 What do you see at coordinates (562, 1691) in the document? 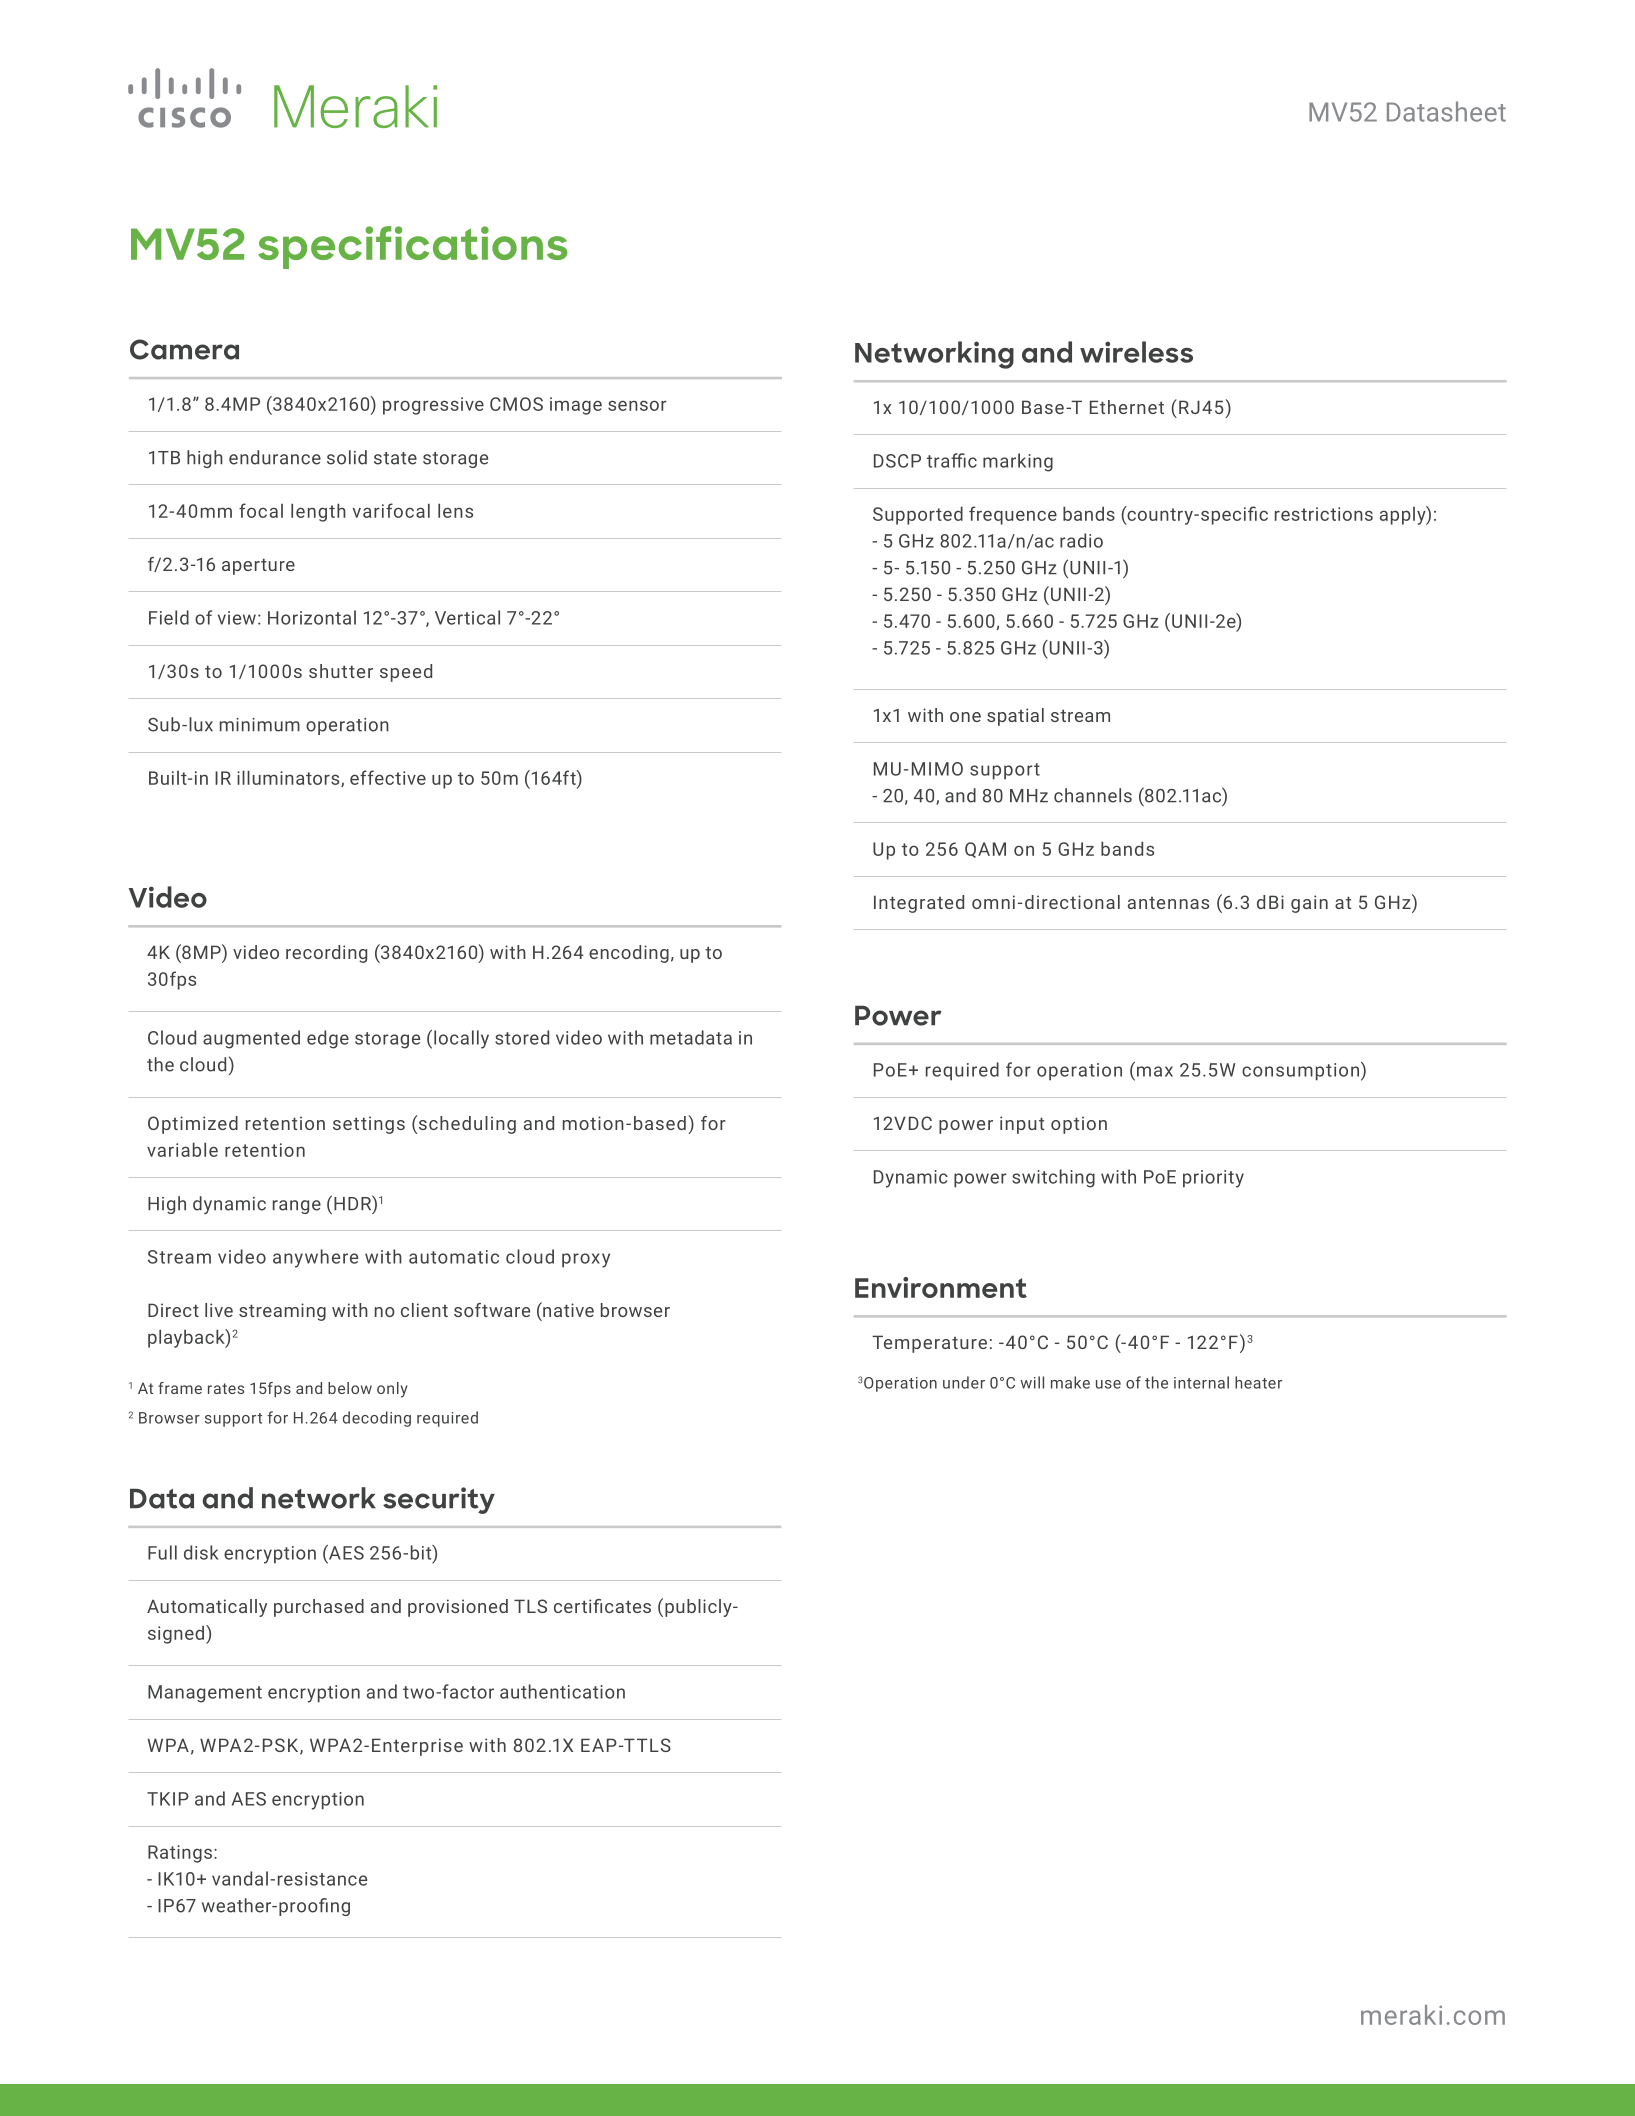
I see `authentication` at bounding box center [562, 1691].
